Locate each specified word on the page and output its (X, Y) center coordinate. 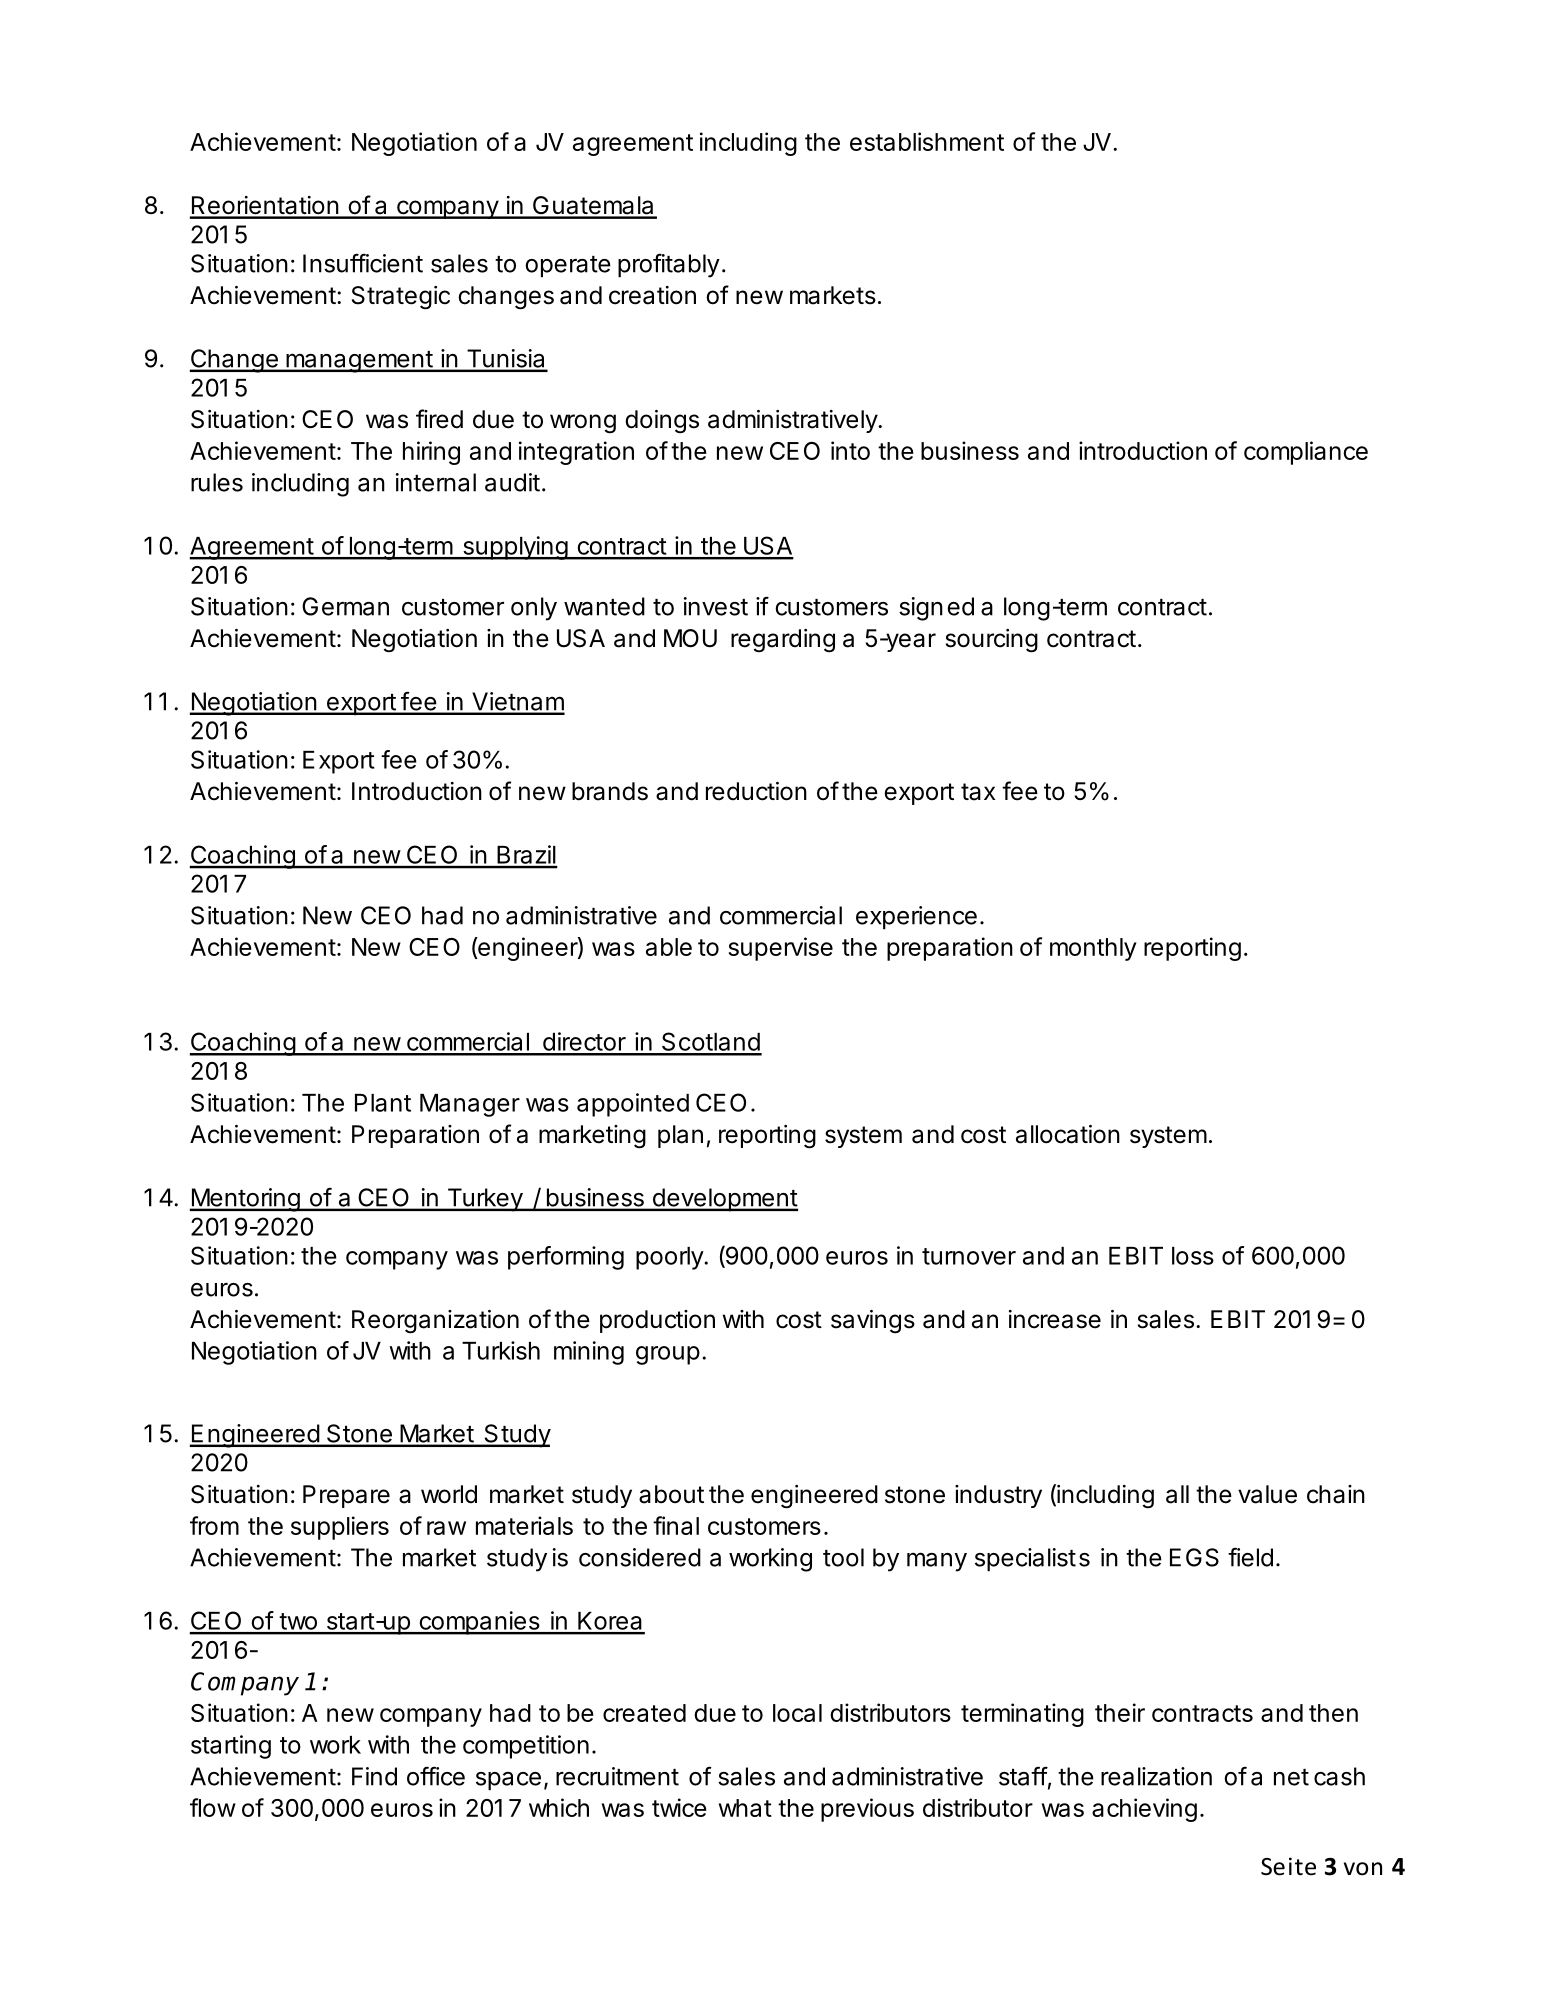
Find (374, 1776)
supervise (780, 949)
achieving (1144, 1810)
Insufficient (363, 263)
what (745, 1808)
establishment (927, 141)
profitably (669, 265)
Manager (470, 1105)
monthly (1093, 949)
